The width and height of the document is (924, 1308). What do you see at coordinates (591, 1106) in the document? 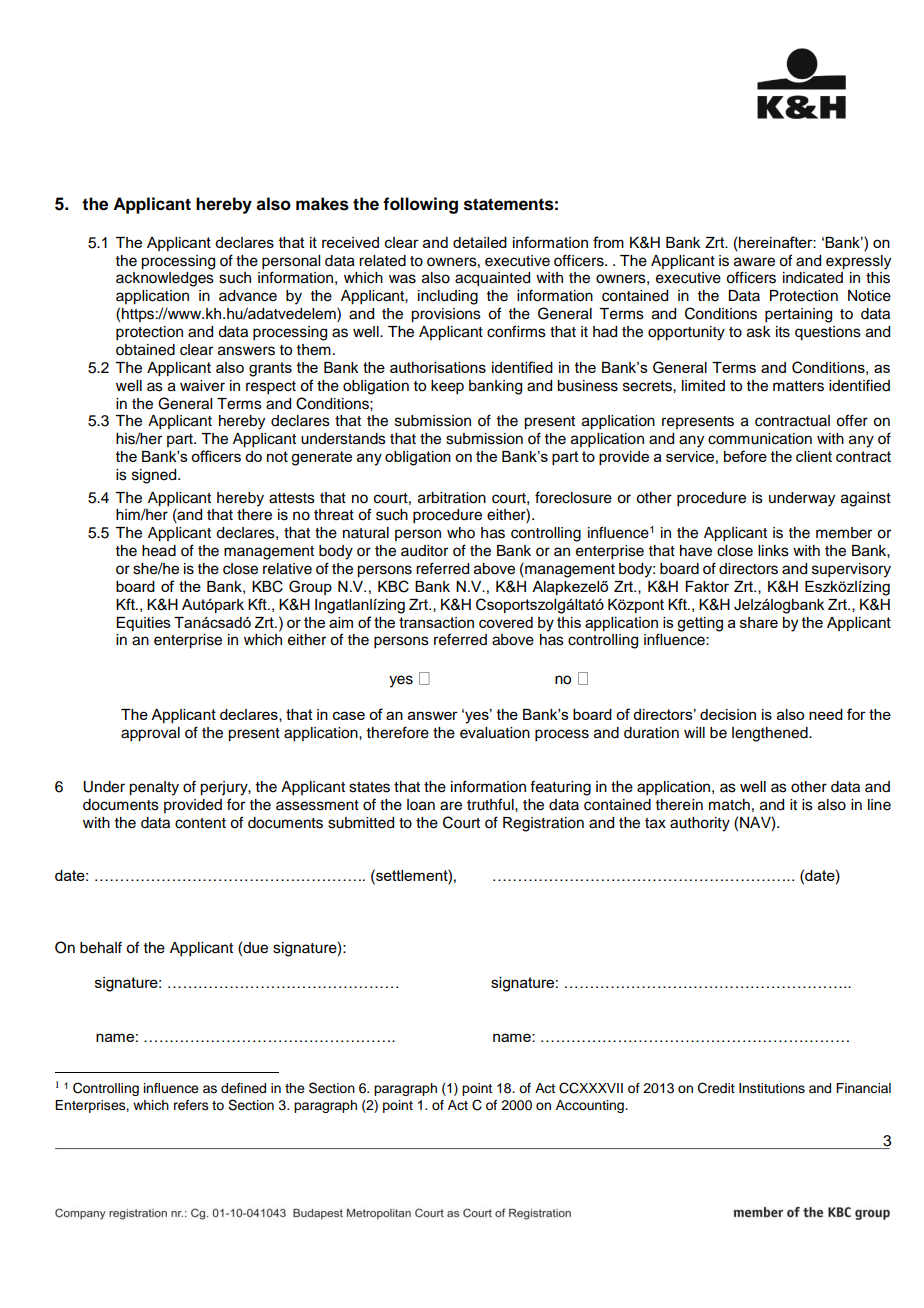
I see `Accounting` at bounding box center [591, 1106].
